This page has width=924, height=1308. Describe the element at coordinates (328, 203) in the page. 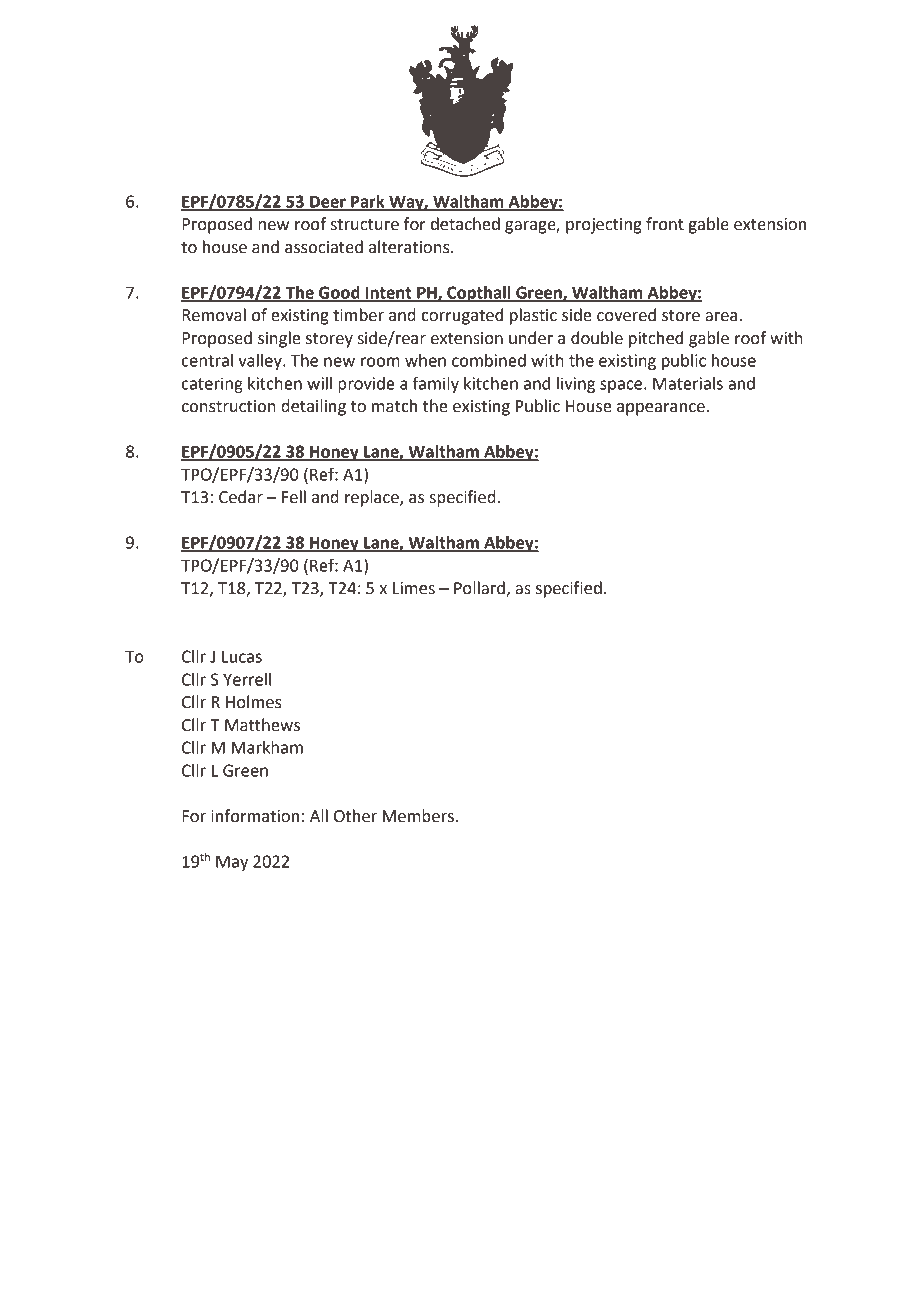

I see `Deer` at that location.
